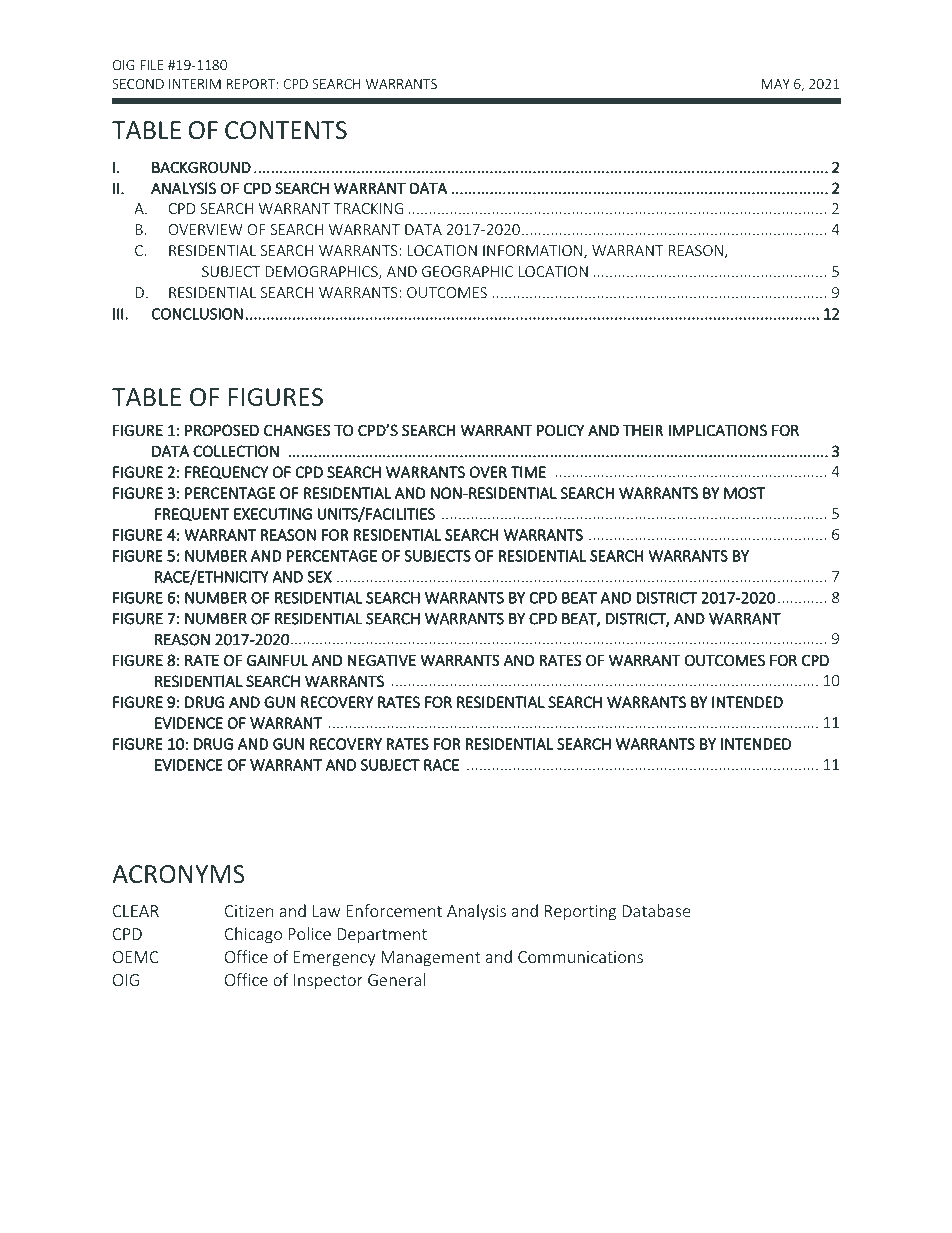 This image has height=1233, width=952. I want to click on FREQUENT, so click(192, 514).
